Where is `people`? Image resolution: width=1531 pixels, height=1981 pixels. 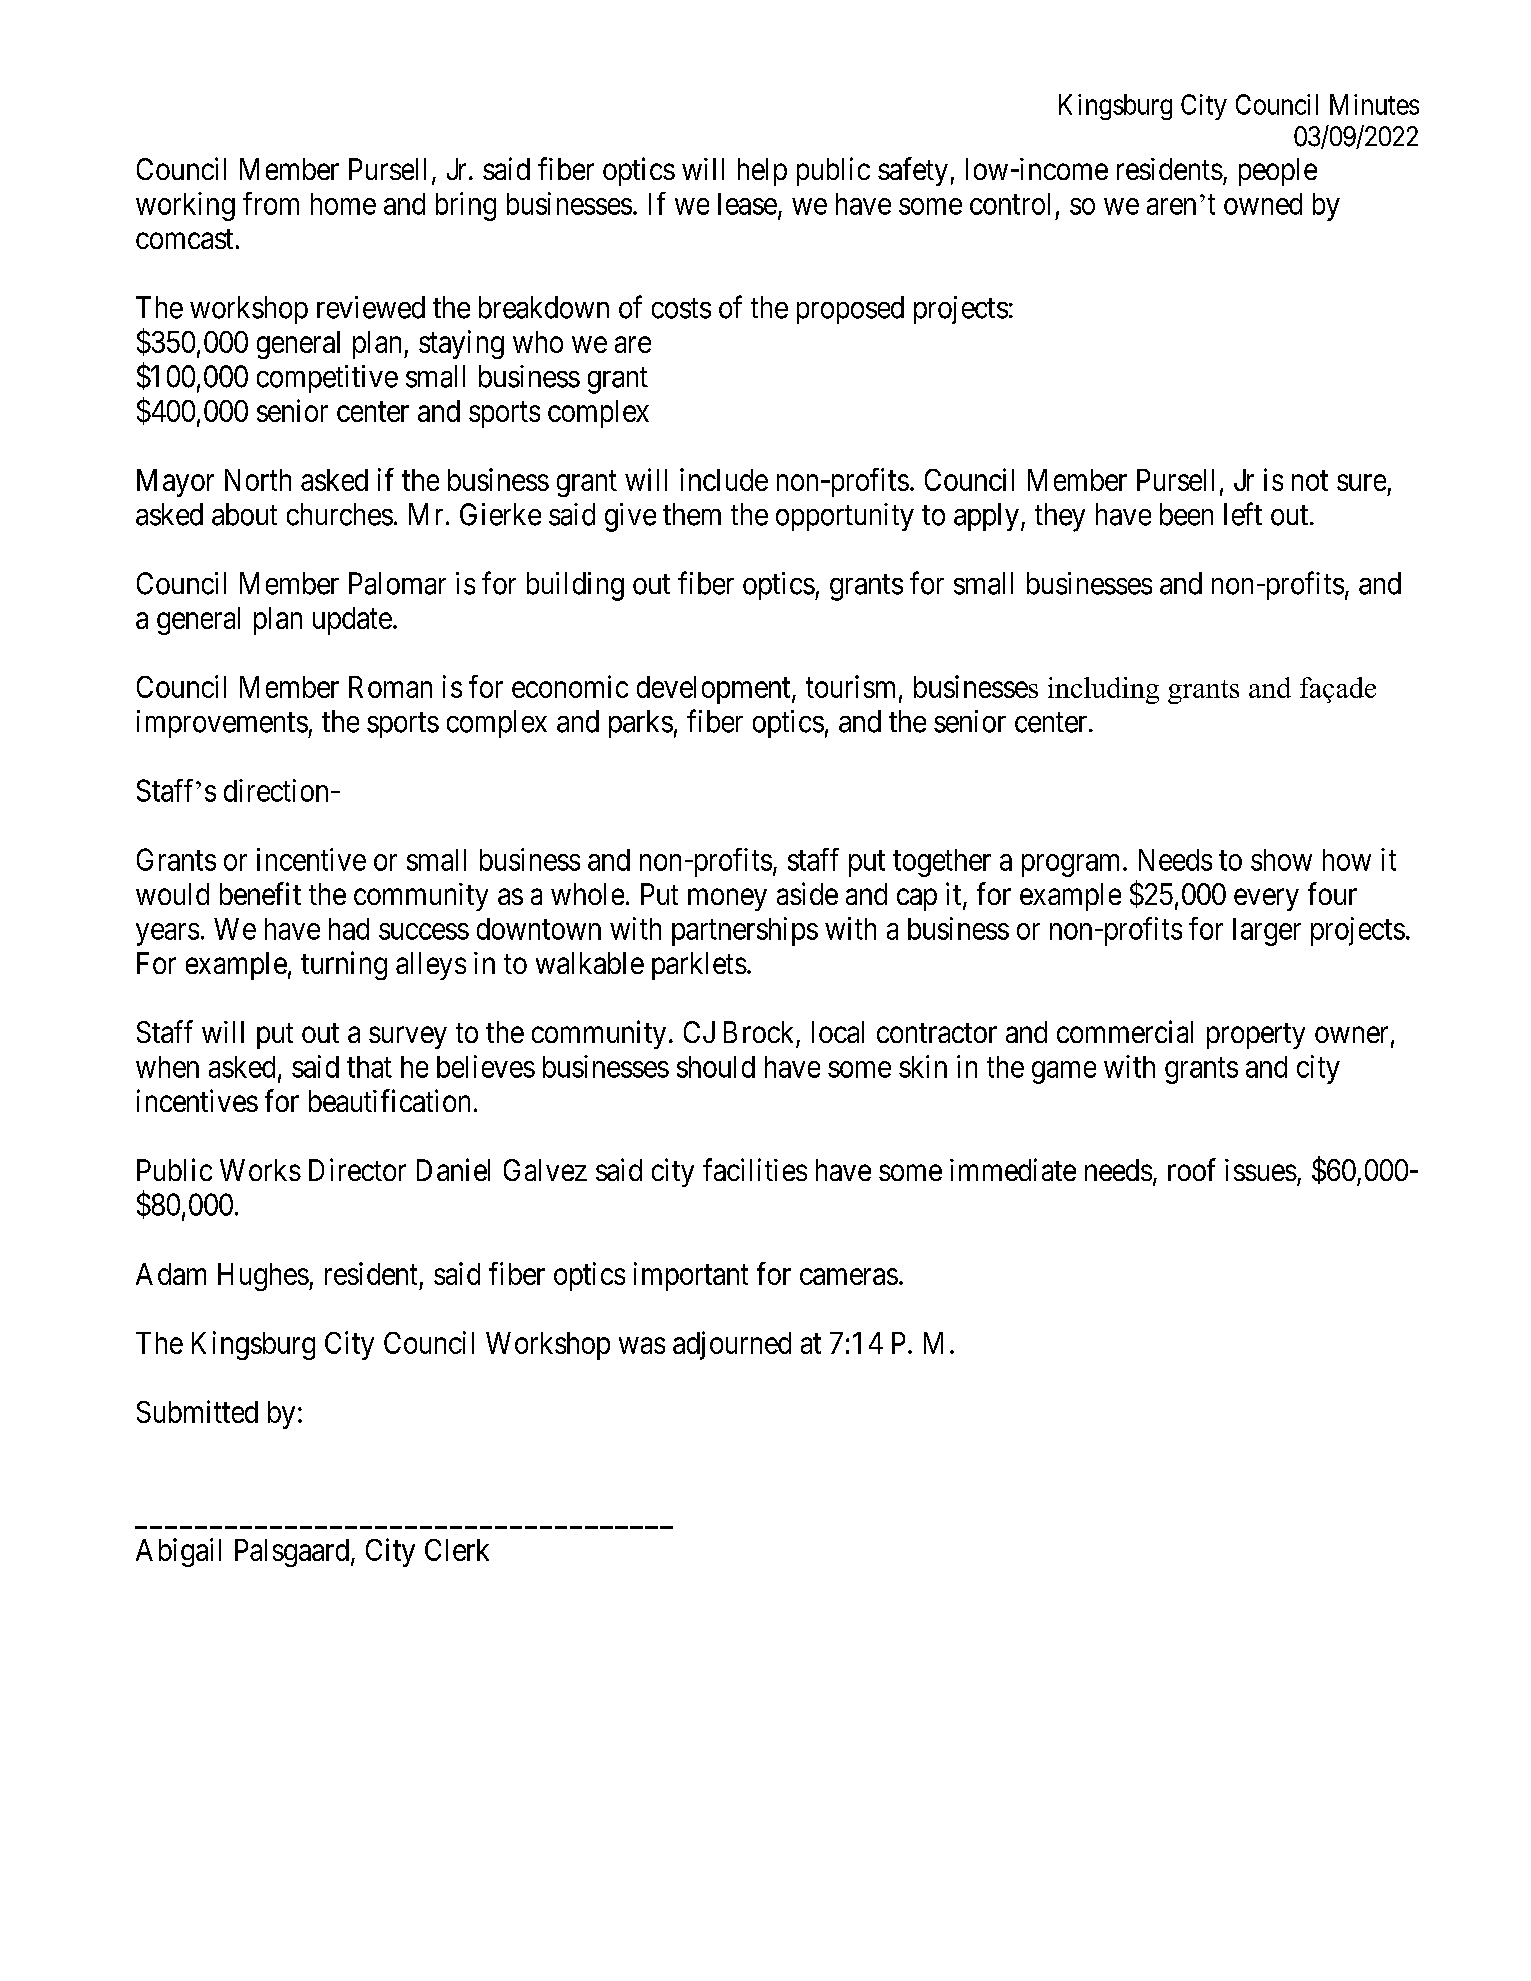 people is located at coordinates (1278, 172).
